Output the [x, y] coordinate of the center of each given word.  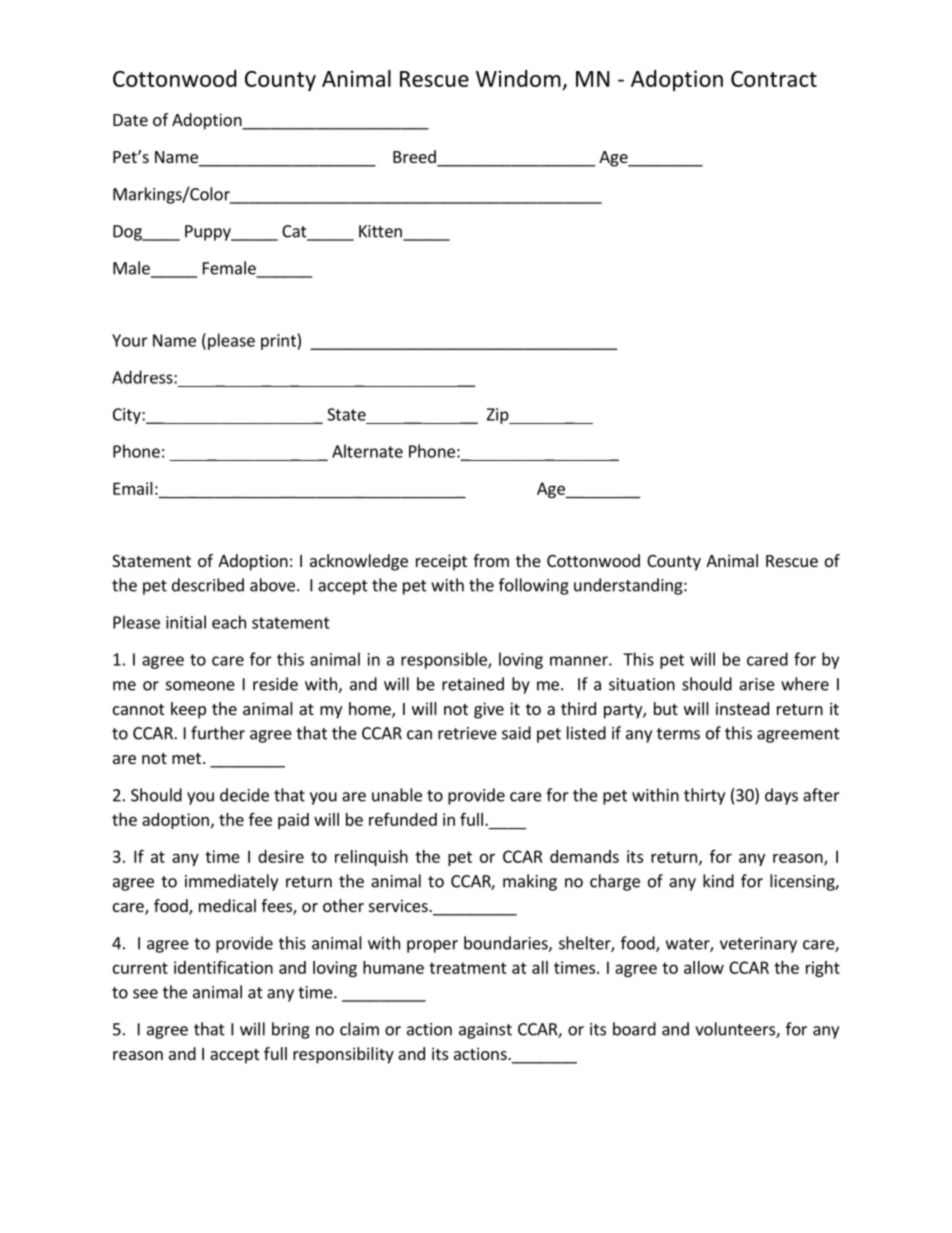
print [279, 342]
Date [130, 120]
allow [704, 967]
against [485, 1031]
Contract [774, 79]
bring [291, 1030]
